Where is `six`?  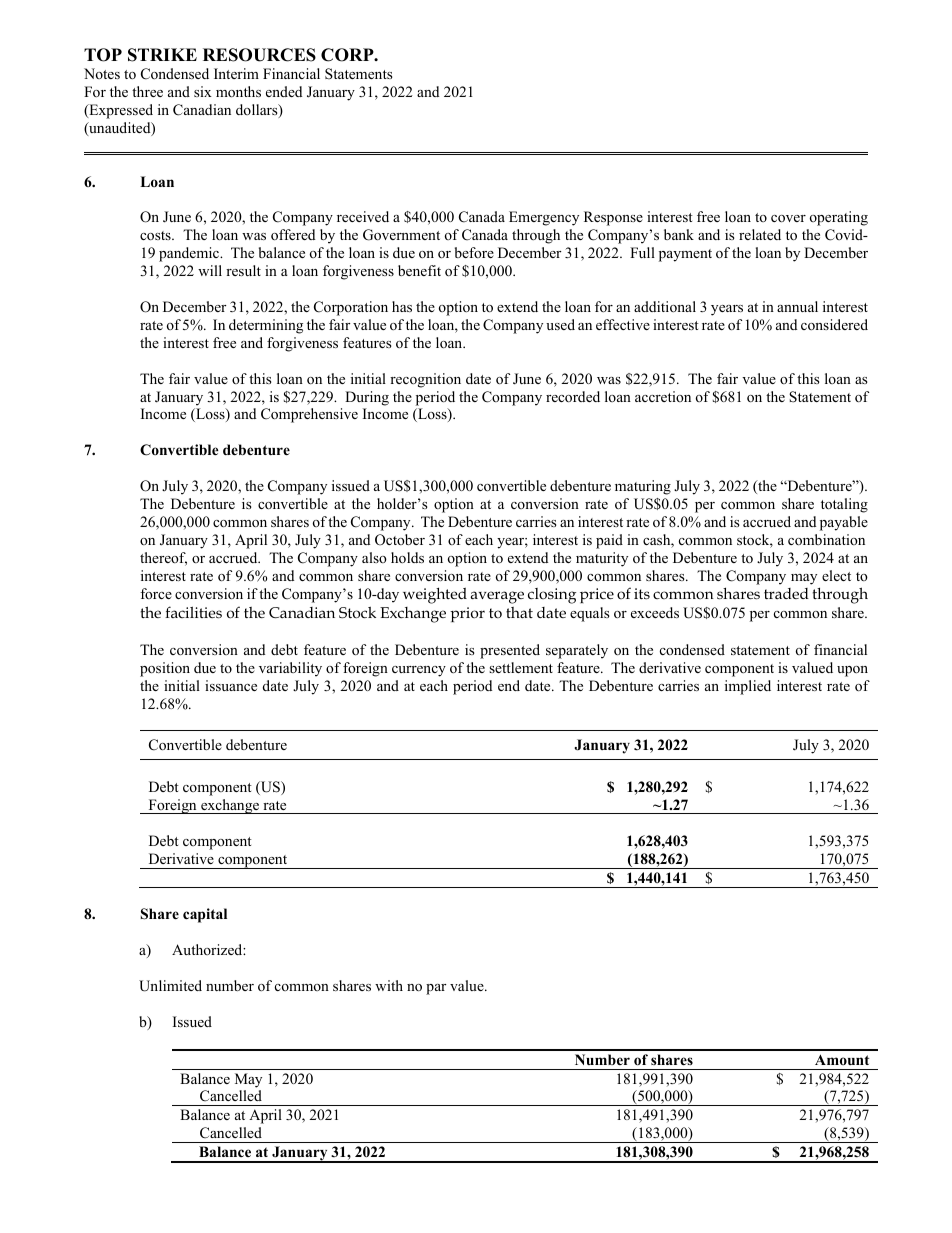
six is located at coordinates (203, 91).
